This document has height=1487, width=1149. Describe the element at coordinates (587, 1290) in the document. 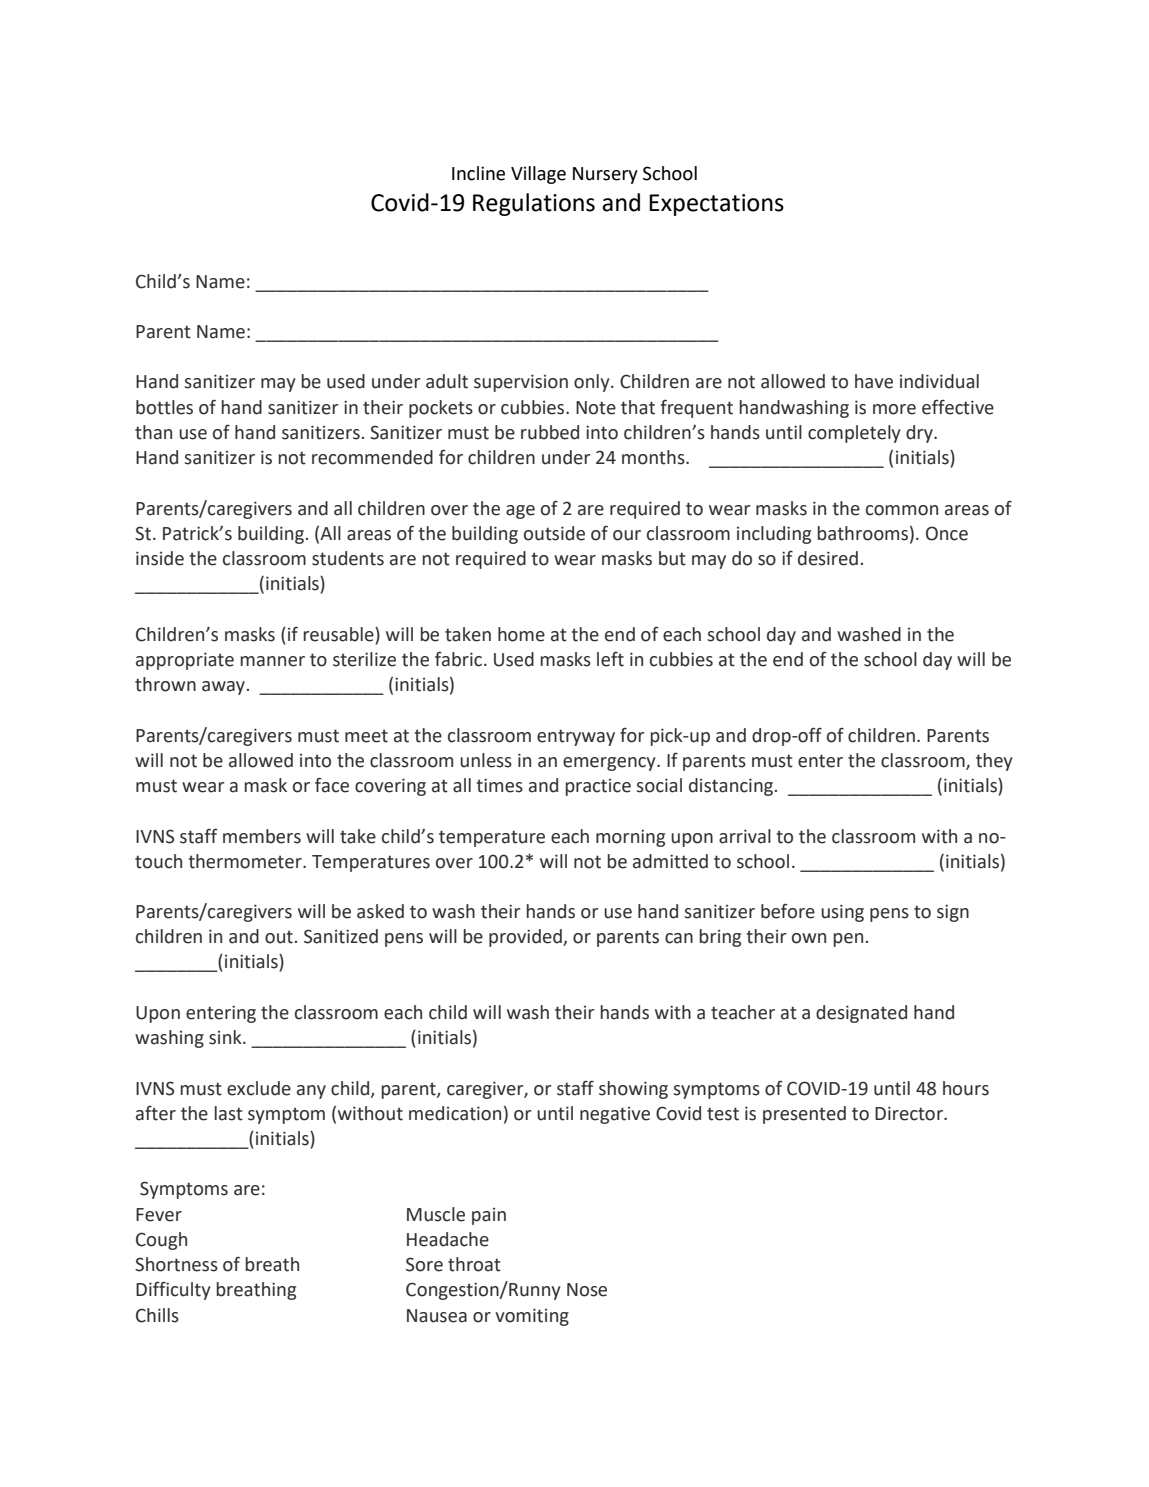

I see `Nose` at that location.
